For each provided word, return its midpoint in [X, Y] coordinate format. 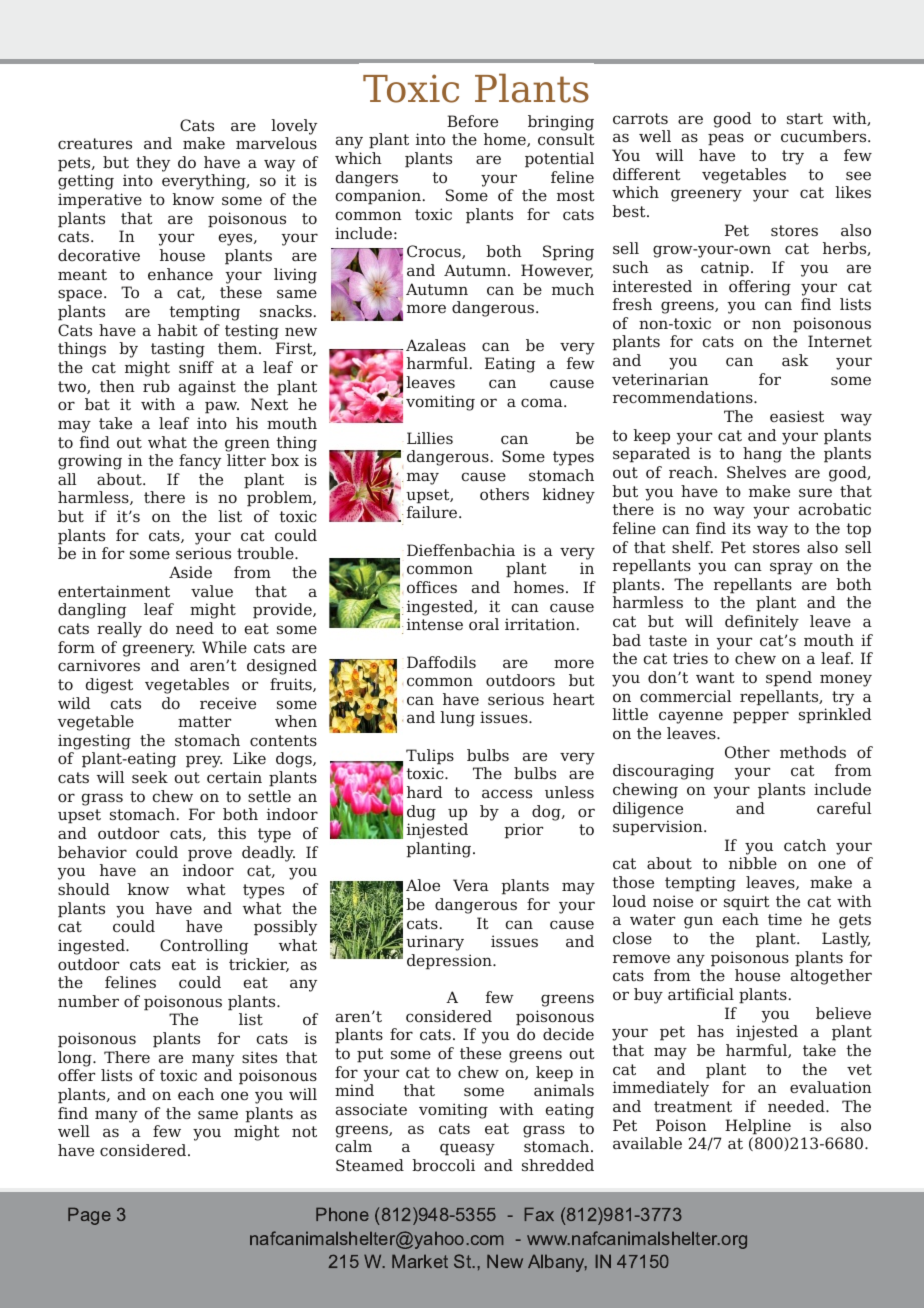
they [153, 164]
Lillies [430, 438]
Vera [471, 885]
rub [156, 386]
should [84, 889]
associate [371, 1109]
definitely [762, 623]
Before [472, 121]
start [805, 118]
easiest [797, 416]
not [304, 1132]
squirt [747, 903]
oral [484, 624]
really [119, 630]
